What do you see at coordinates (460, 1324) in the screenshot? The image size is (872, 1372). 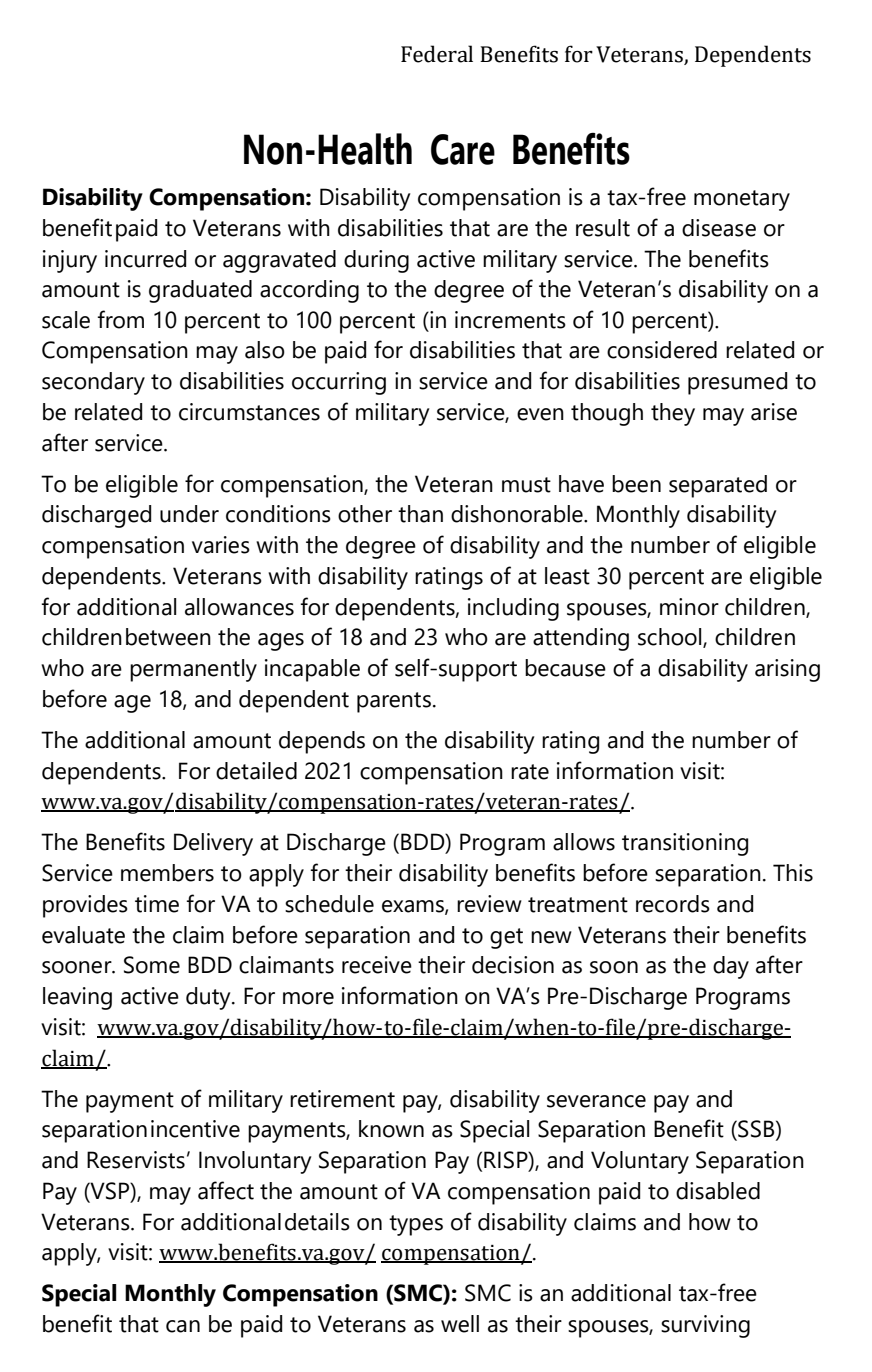 I see `well` at bounding box center [460, 1324].
